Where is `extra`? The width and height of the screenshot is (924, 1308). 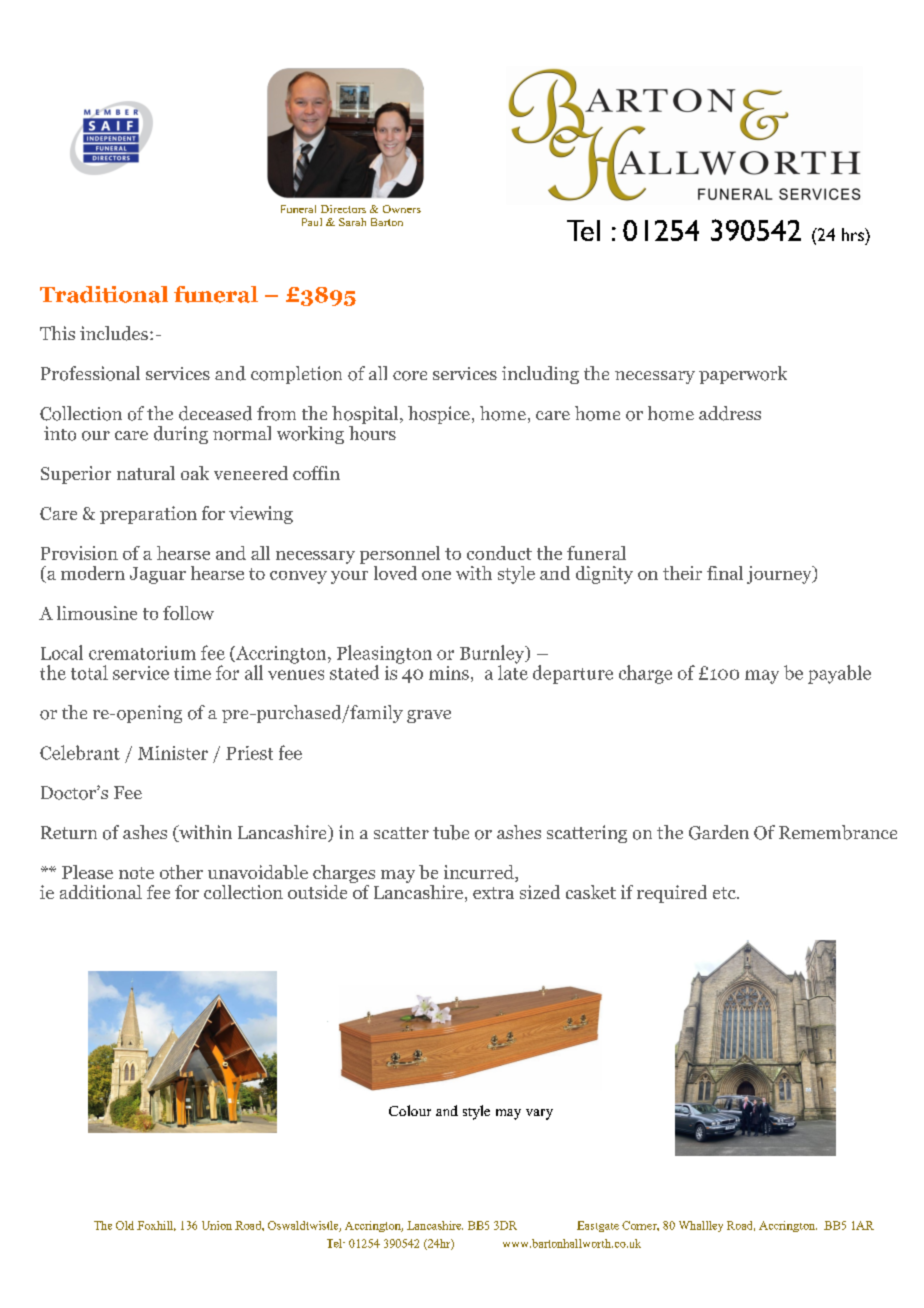
extra is located at coordinates (493, 893).
